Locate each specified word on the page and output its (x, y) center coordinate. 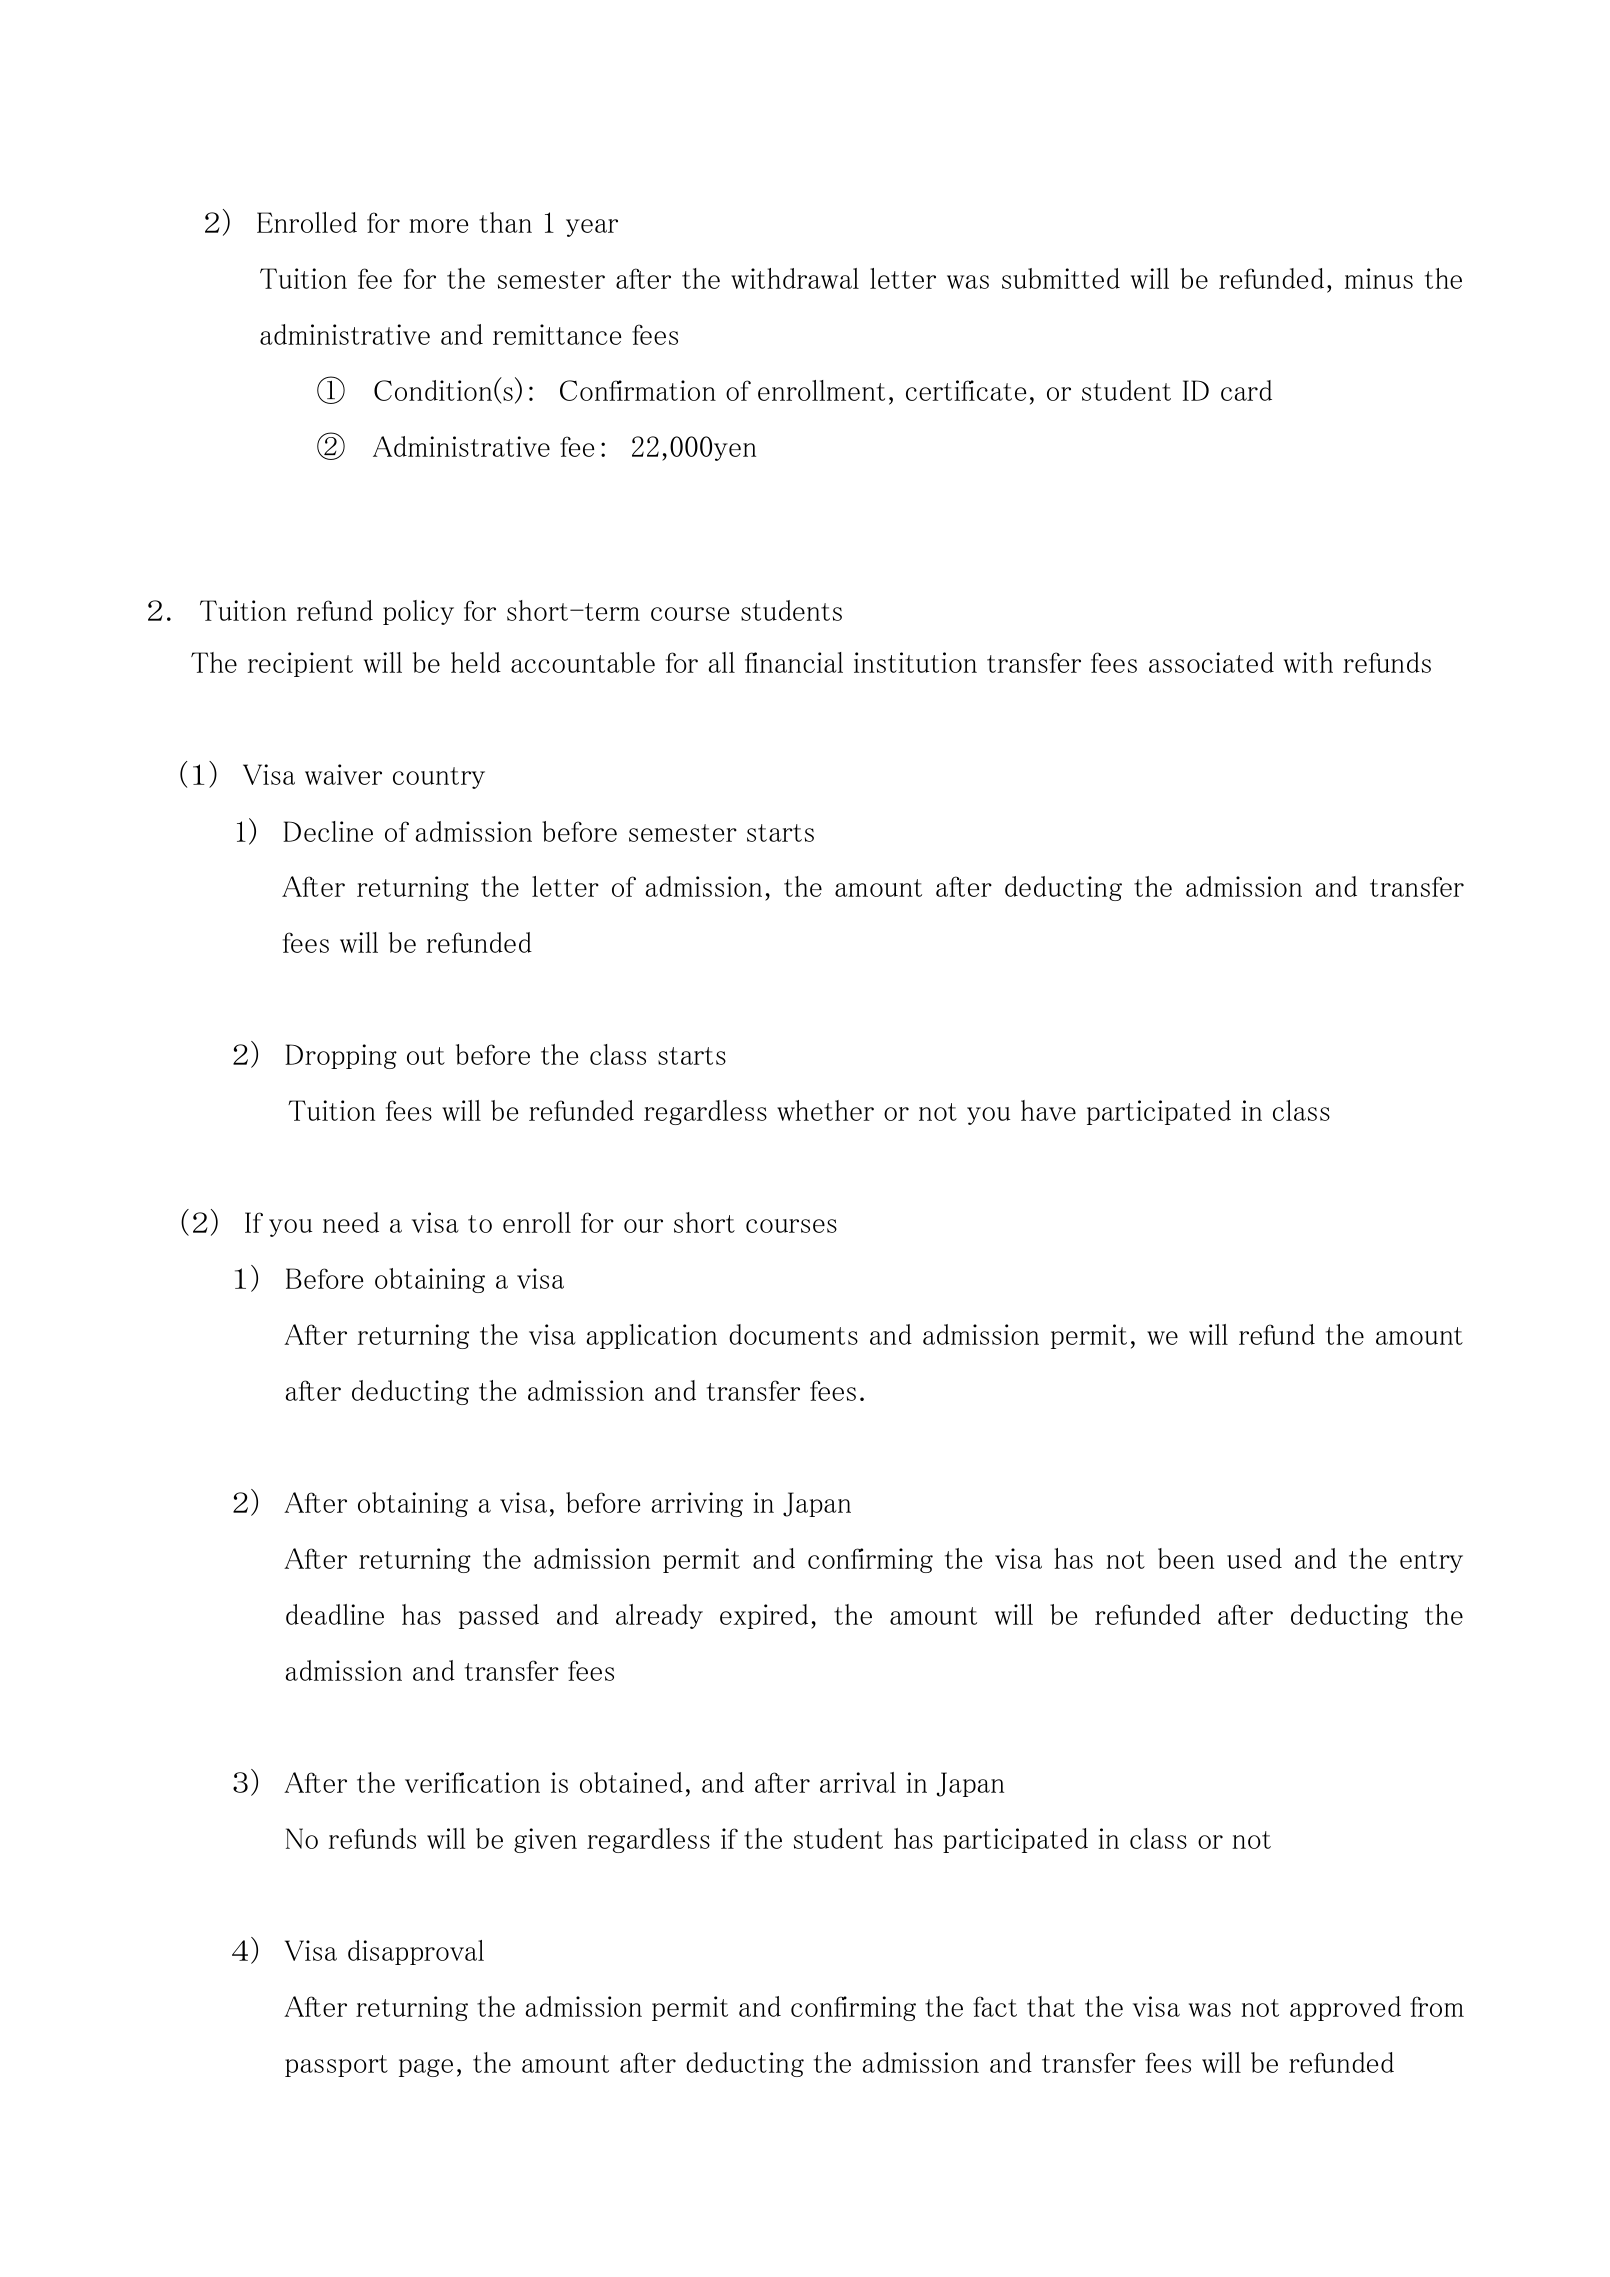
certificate (966, 390)
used (1254, 1558)
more (438, 226)
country (439, 778)
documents (793, 1334)
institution (915, 662)
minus (1379, 278)
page (426, 2068)
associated (1211, 662)
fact (995, 2006)
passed (499, 1616)
